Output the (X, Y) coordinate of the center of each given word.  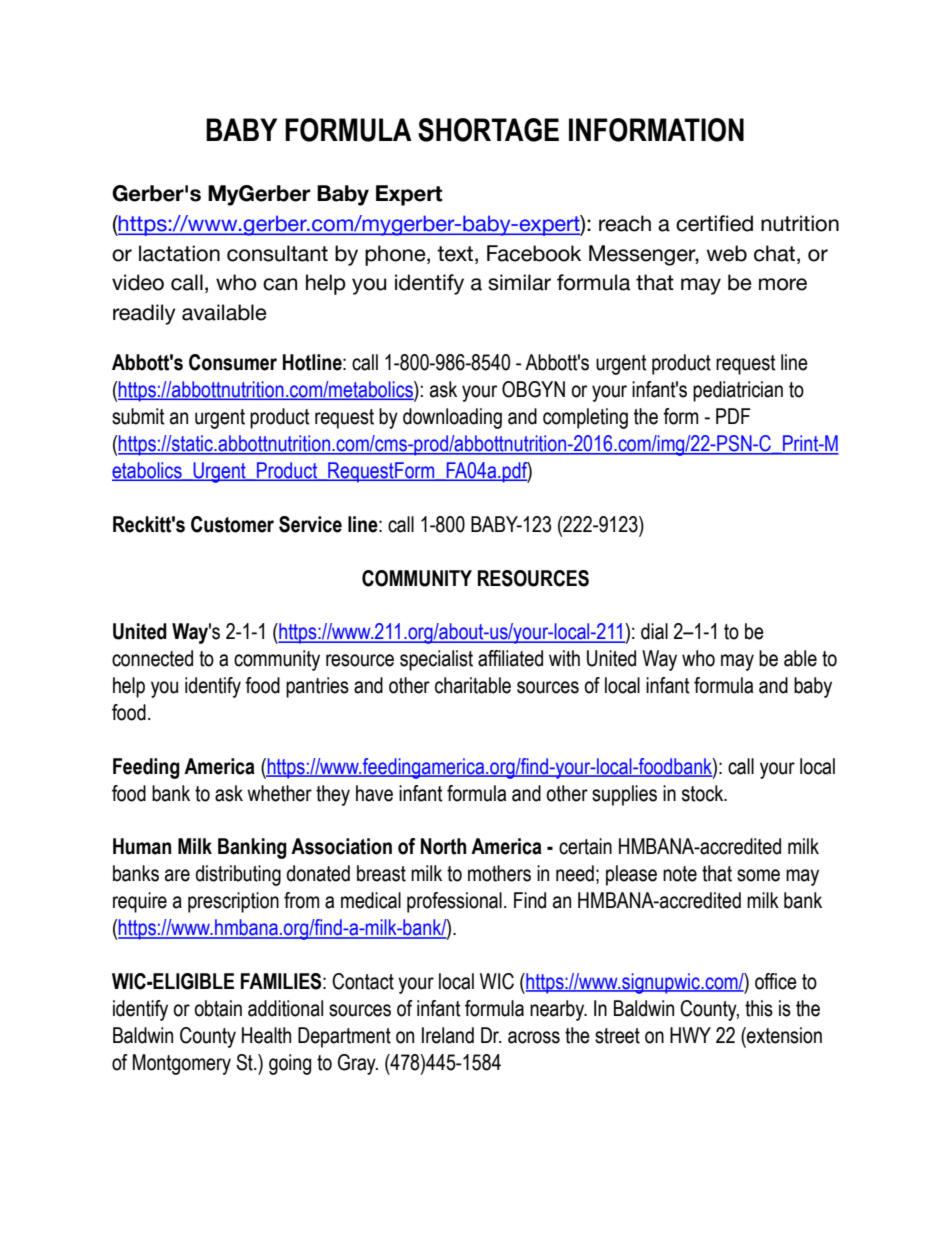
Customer (232, 524)
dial (654, 631)
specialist (436, 660)
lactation (179, 253)
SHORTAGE (488, 130)
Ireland (448, 1035)
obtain (218, 1008)
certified (714, 223)
